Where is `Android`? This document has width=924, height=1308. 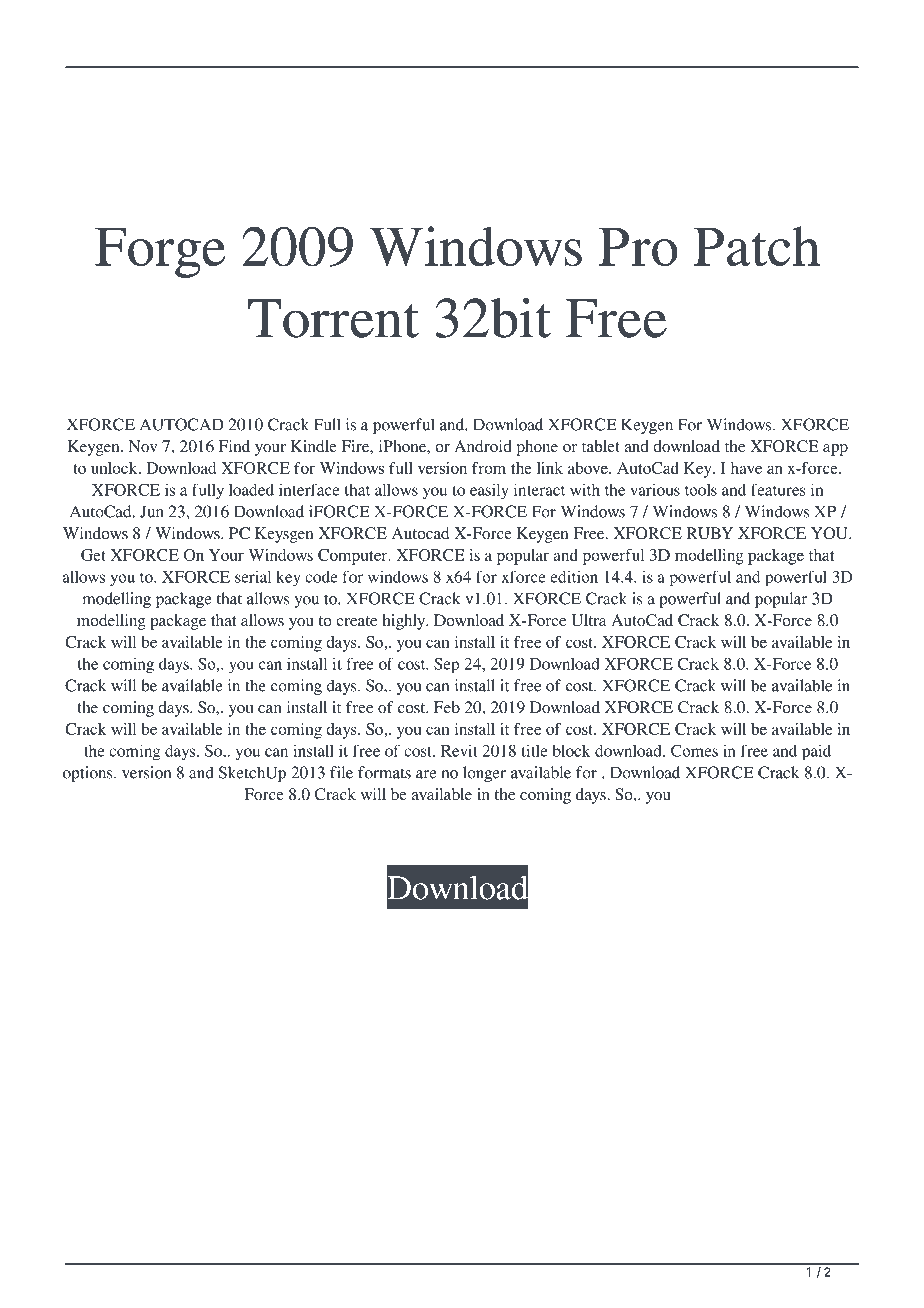 Android is located at coordinates (483, 446).
